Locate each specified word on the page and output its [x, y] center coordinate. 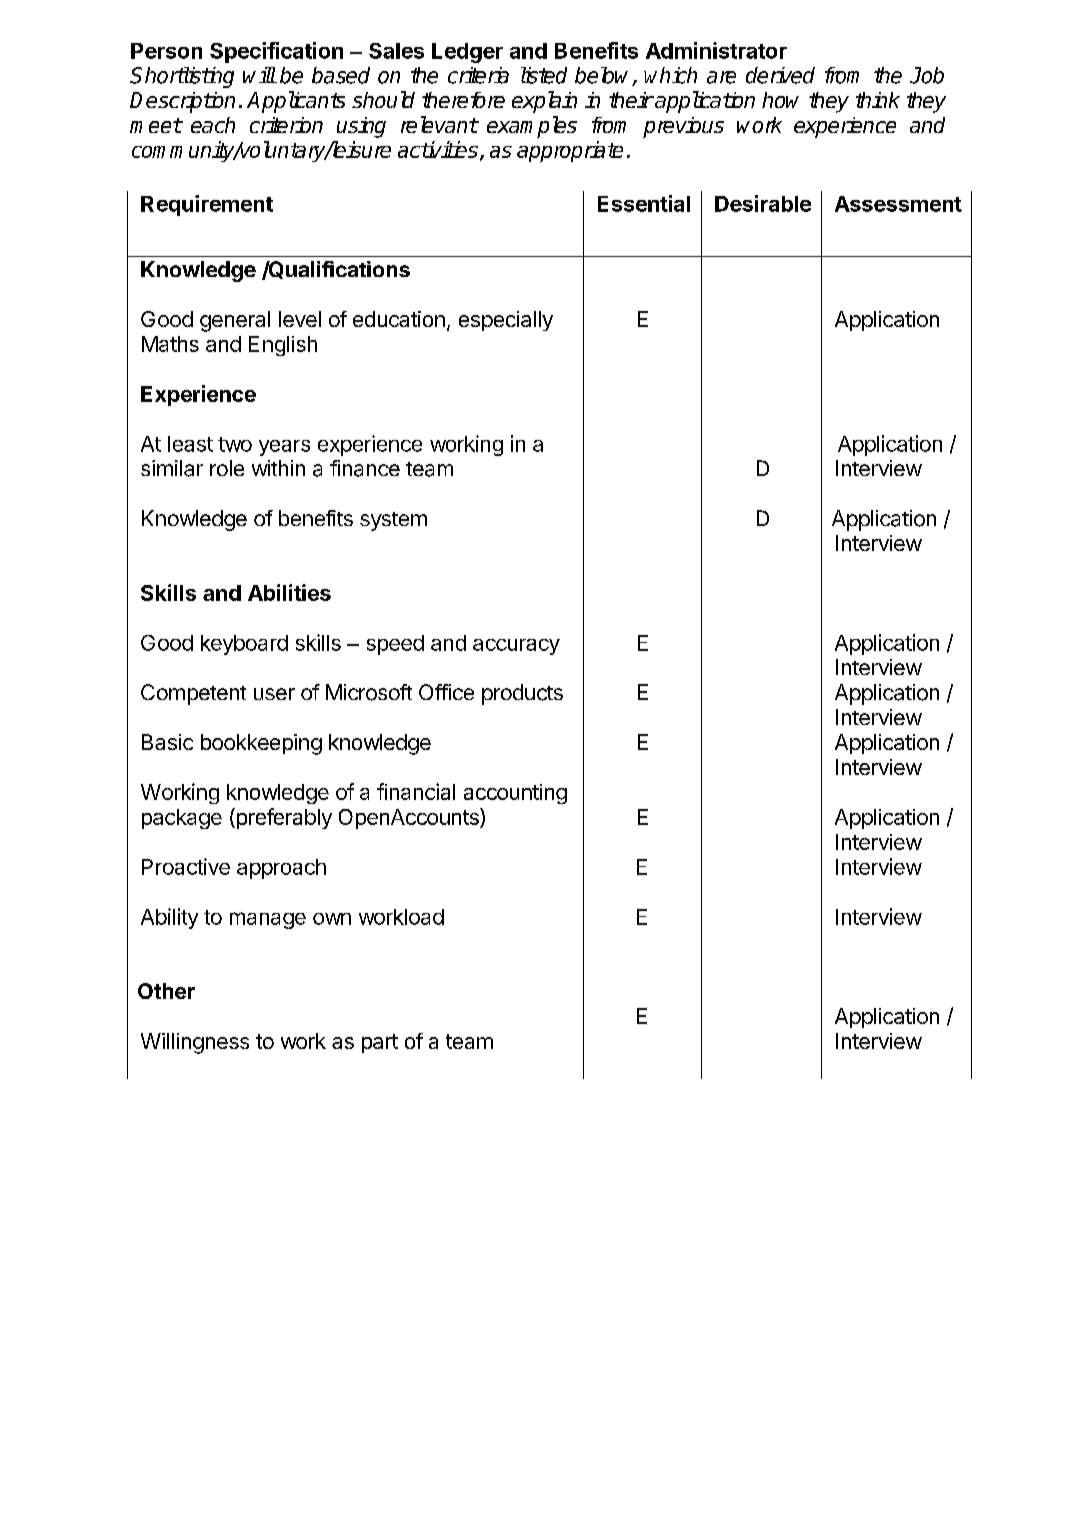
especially [506, 321]
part [380, 1043]
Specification [276, 52]
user [274, 694]
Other [166, 991]
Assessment [898, 204]
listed [544, 75]
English [283, 346]
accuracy [516, 647]
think [878, 100]
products [522, 694]
